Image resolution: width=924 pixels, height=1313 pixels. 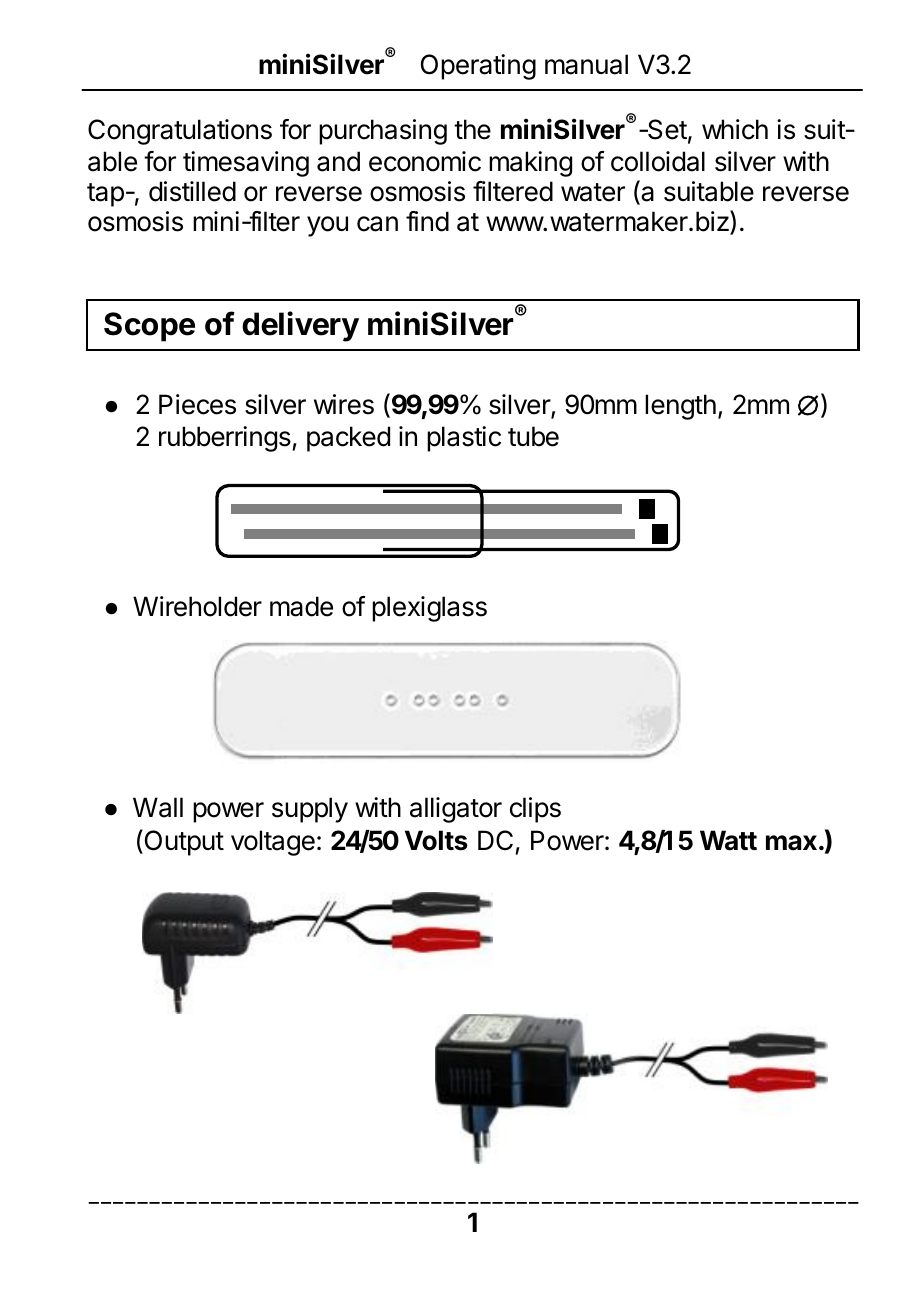 I want to click on Operating, so click(x=478, y=67).
